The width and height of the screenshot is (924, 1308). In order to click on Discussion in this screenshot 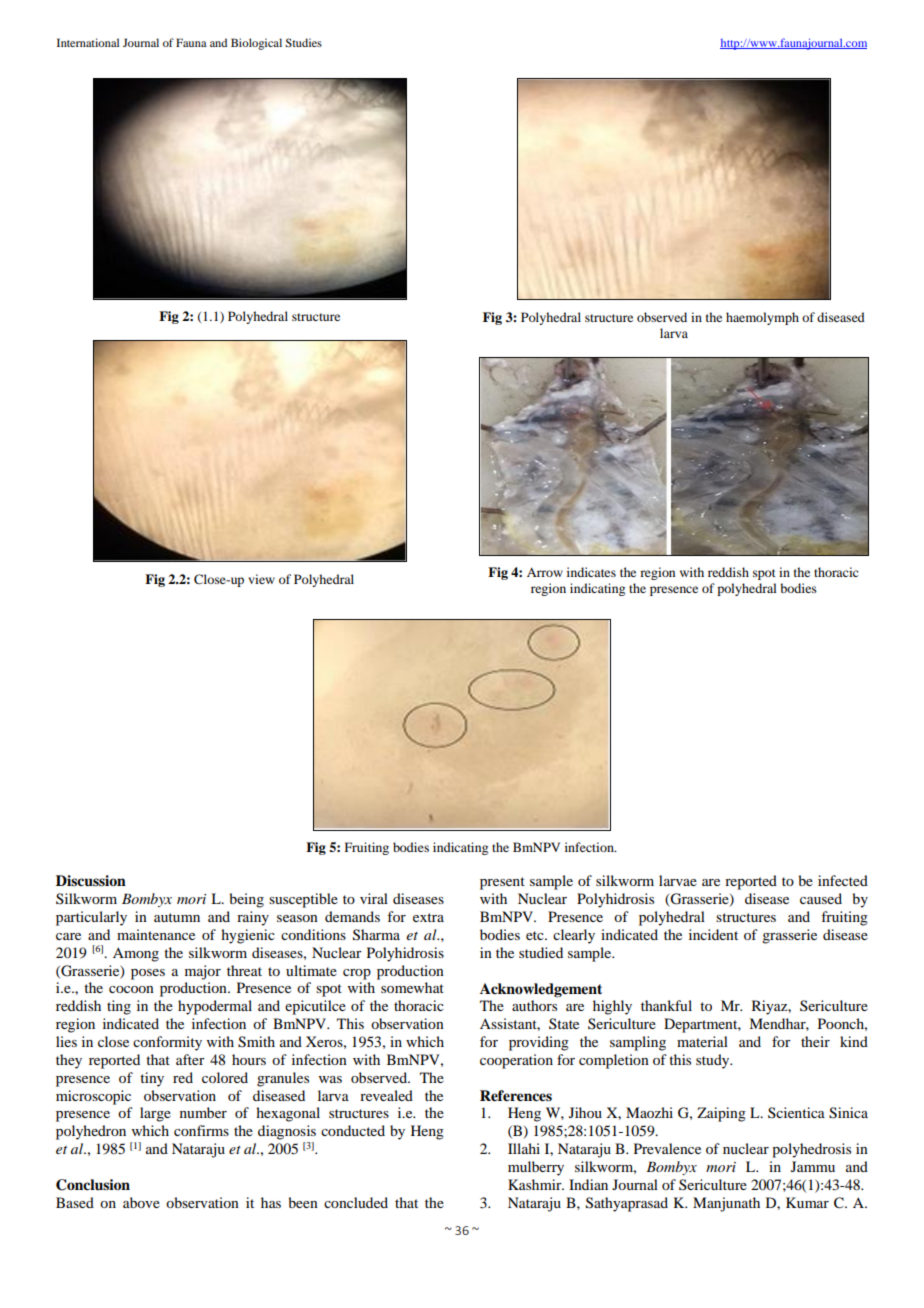, I will do `click(91, 881)`.
